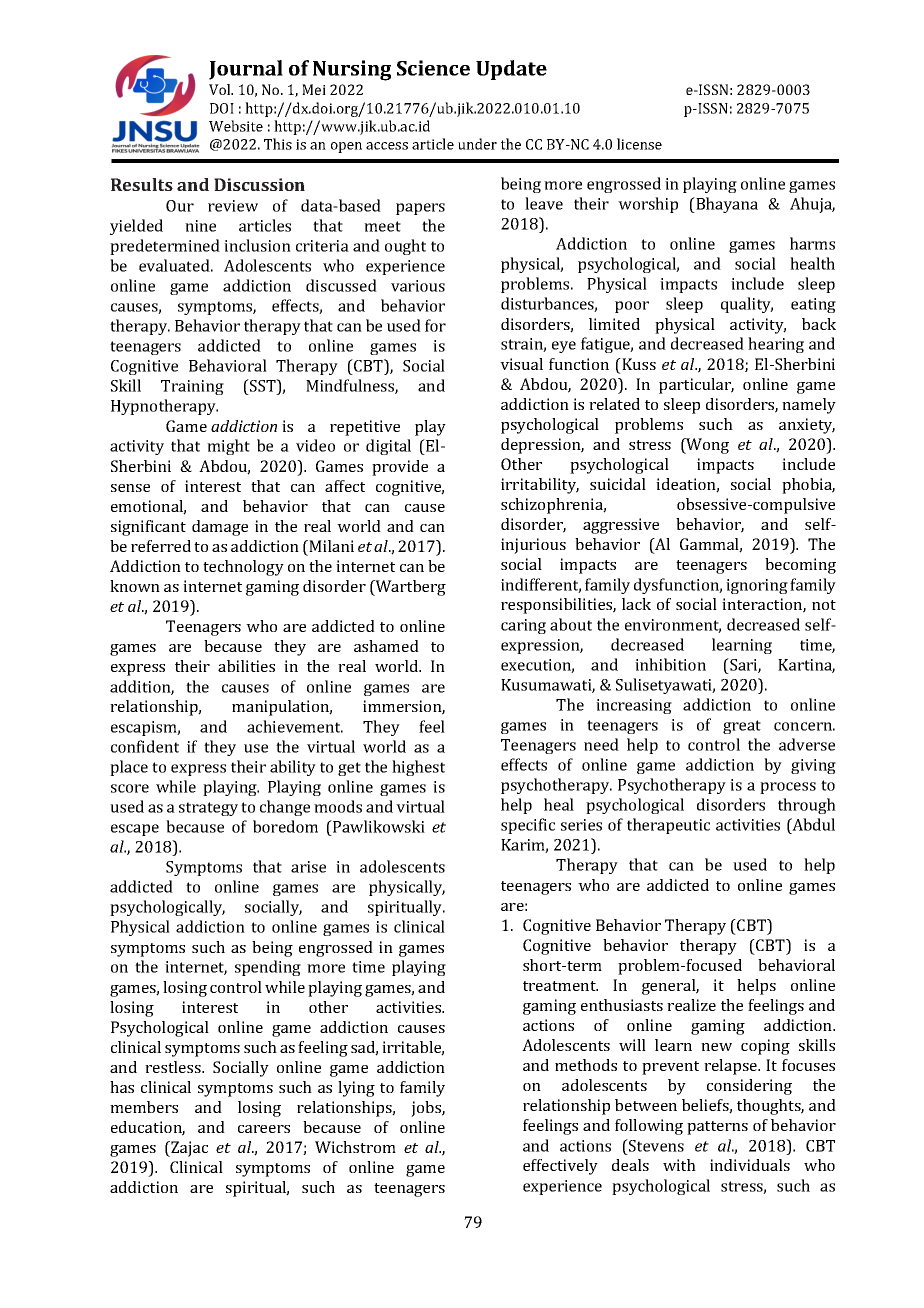 Image resolution: width=924 pixels, height=1308 pixels. Describe the element at coordinates (221, 89) in the document. I see `Vol` at that location.
